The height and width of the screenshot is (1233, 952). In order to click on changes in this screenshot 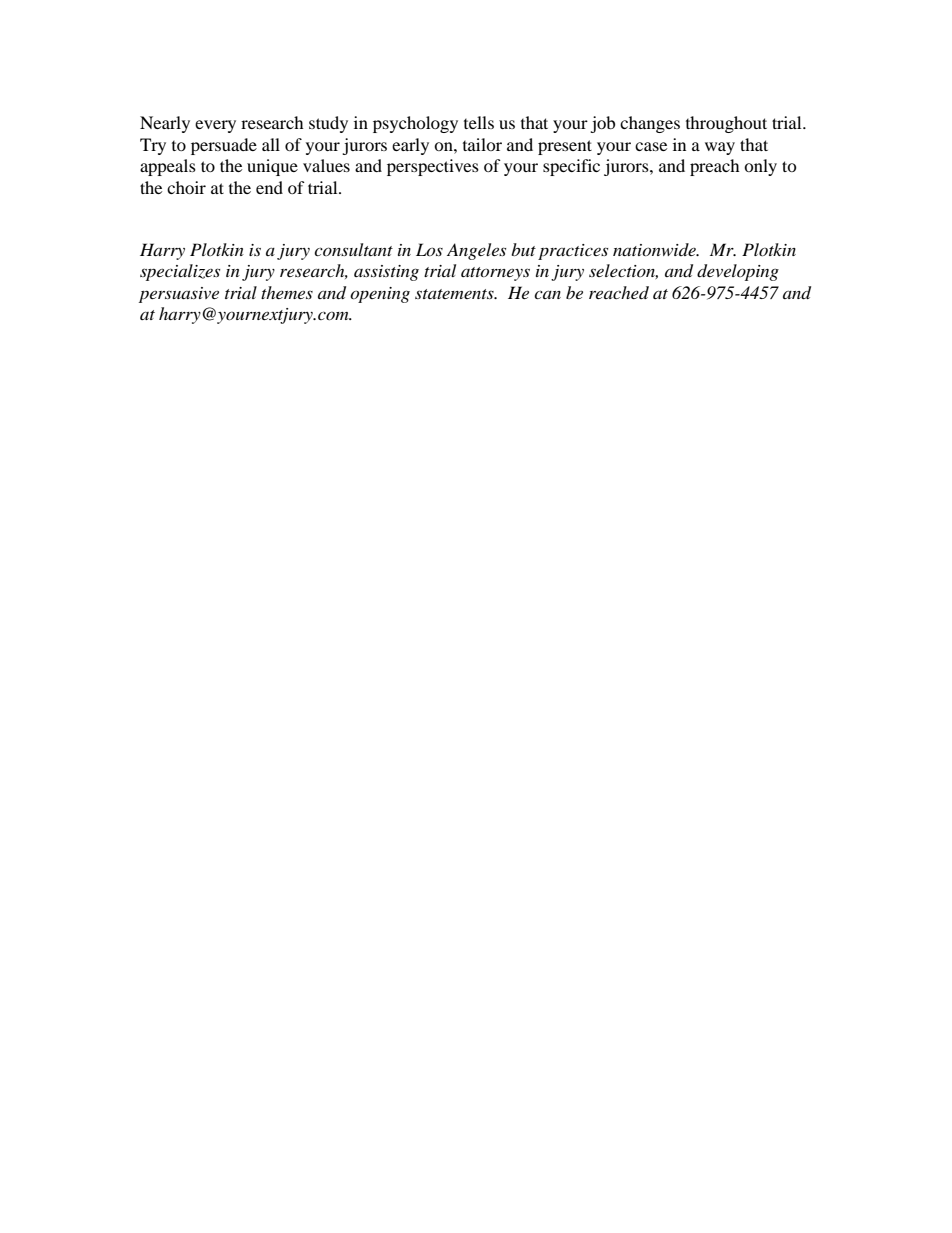, I will do `click(650, 124)`.
